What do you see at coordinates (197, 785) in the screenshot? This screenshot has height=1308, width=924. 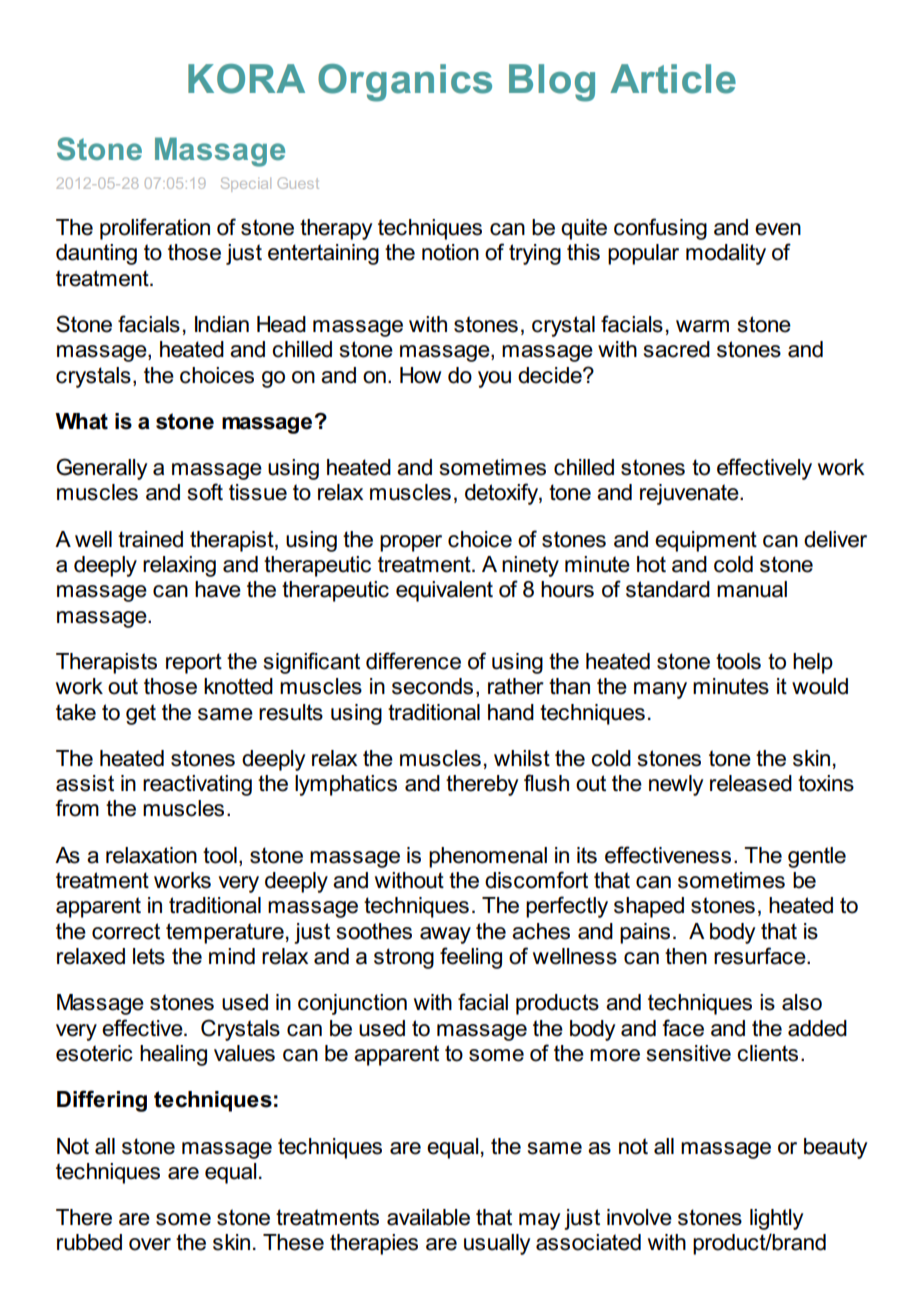 I see `reactivating` at bounding box center [197, 785].
